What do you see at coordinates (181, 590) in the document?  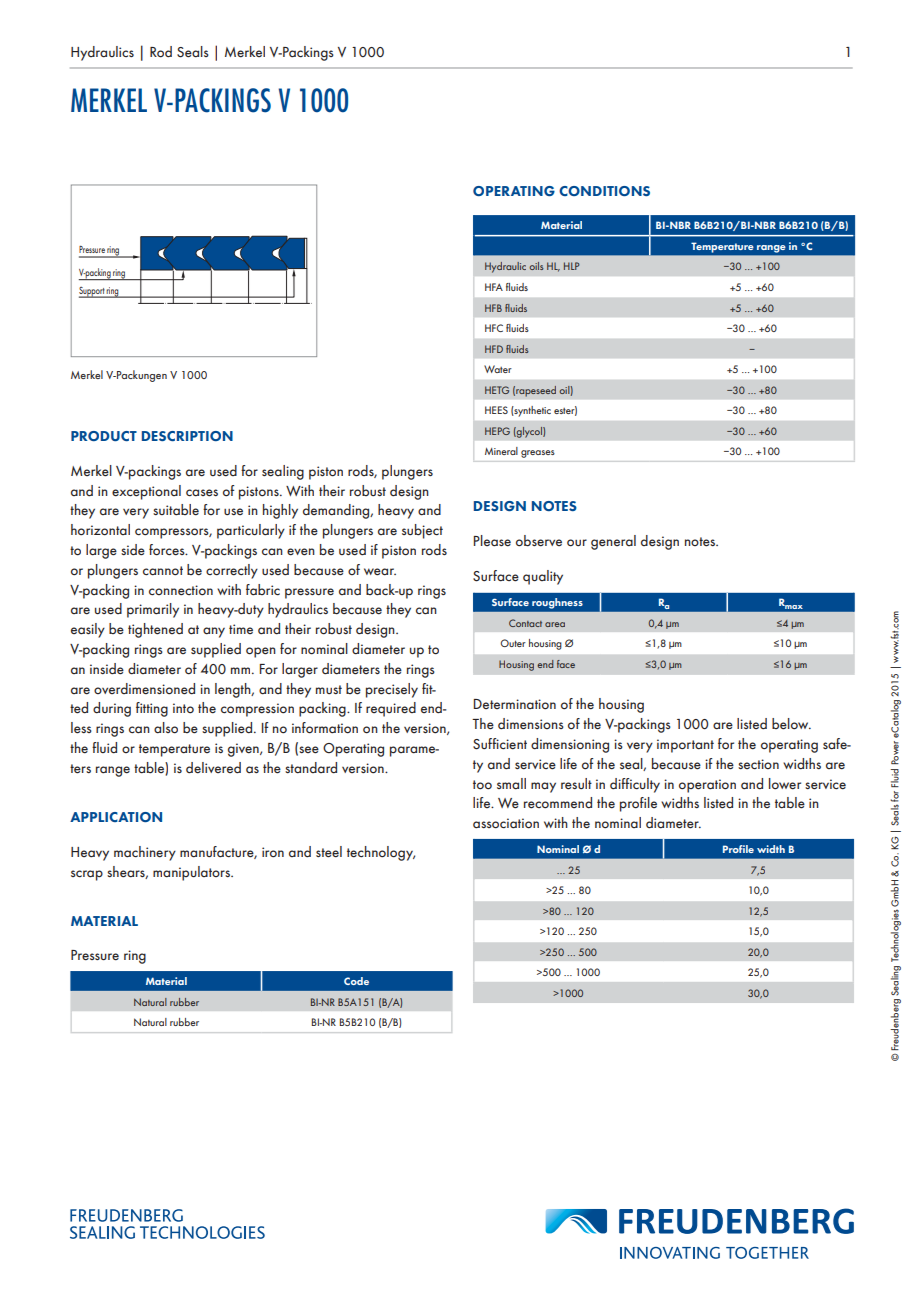 I see `connection` at bounding box center [181, 590].
